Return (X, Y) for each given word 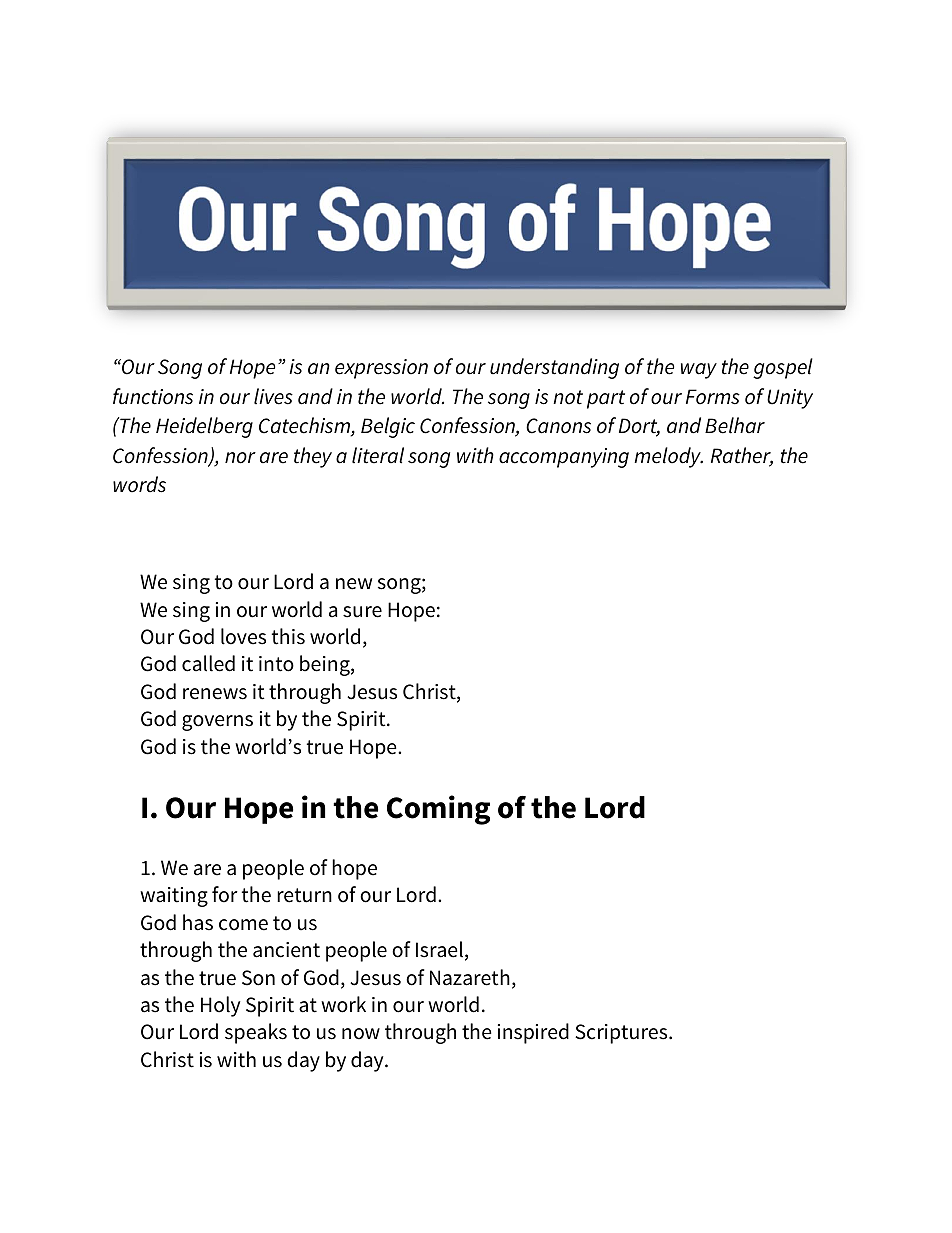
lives (273, 396)
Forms (713, 397)
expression (381, 369)
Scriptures (622, 1034)
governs (217, 723)
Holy (220, 1006)
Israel (439, 949)
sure (362, 612)
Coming (438, 810)
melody (668, 457)
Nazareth (470, 977)
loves (243, 636)
